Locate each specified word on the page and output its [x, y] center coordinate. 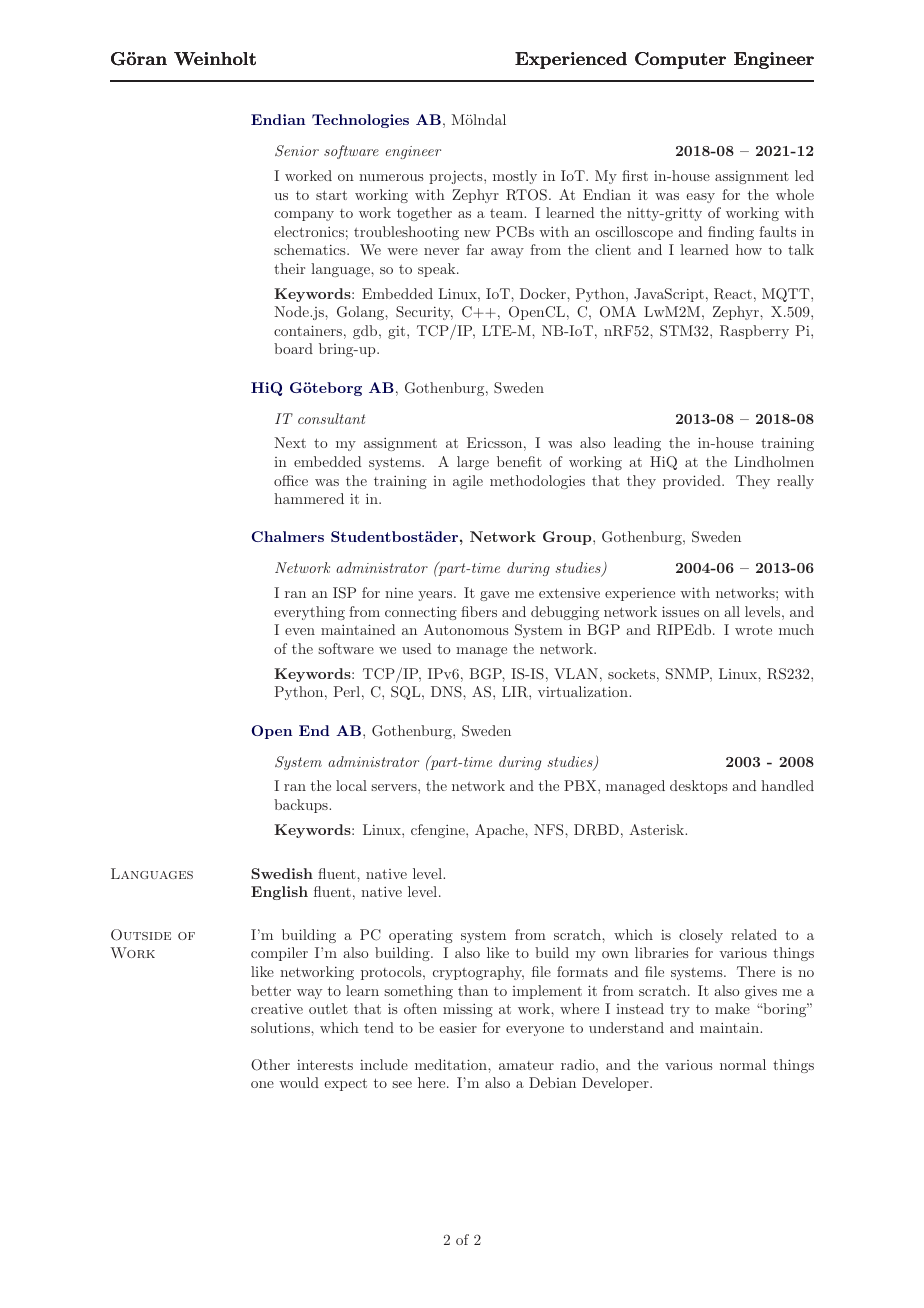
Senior [297, 151]
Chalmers [288, 536]
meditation [452, 1064]
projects [457, 177]
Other [270, 1065]
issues [680, 611]
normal [743, 1064]
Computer [680, 60]
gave [494, 596]
